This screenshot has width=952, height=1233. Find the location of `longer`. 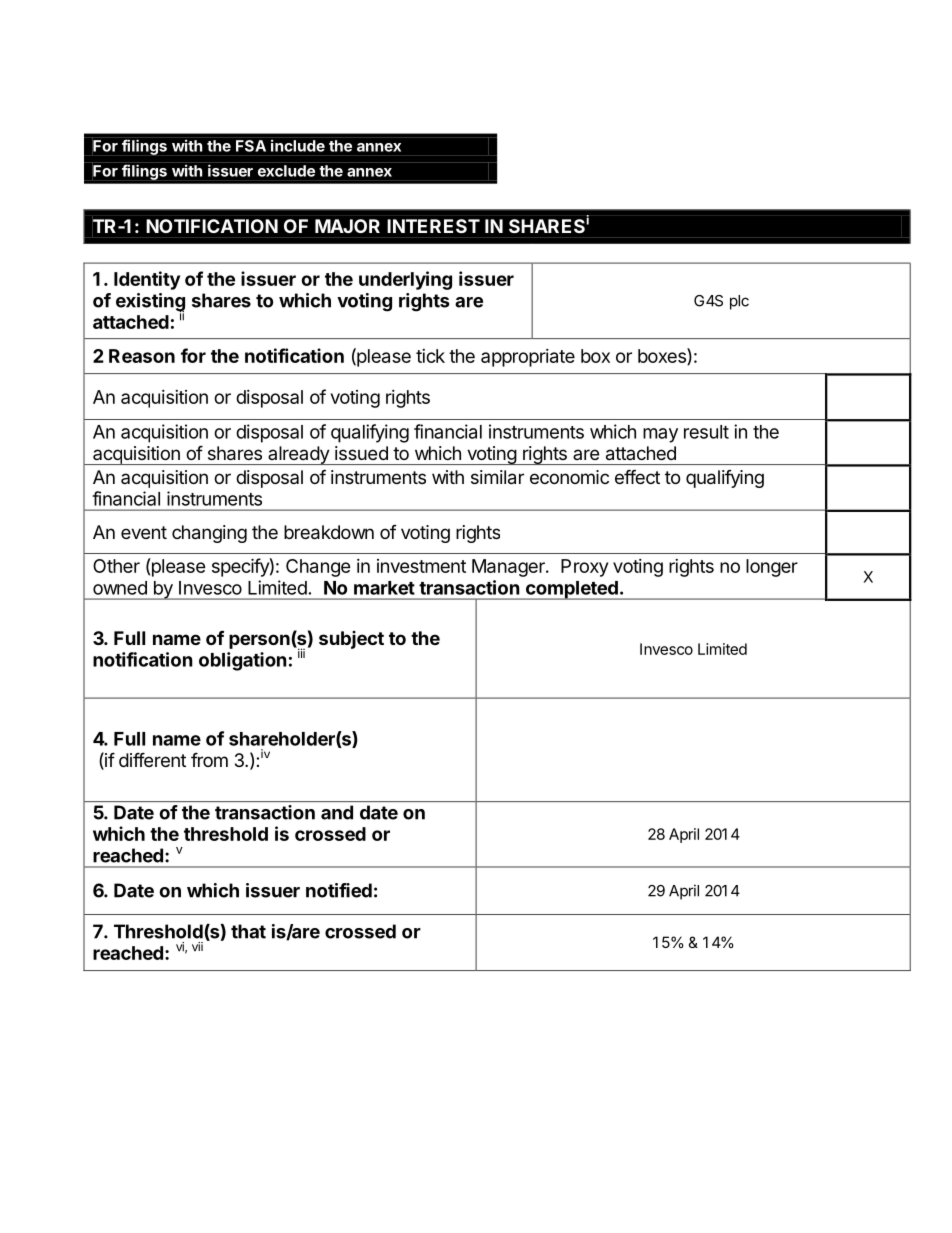

longer is located at coordinates (772, 568).
